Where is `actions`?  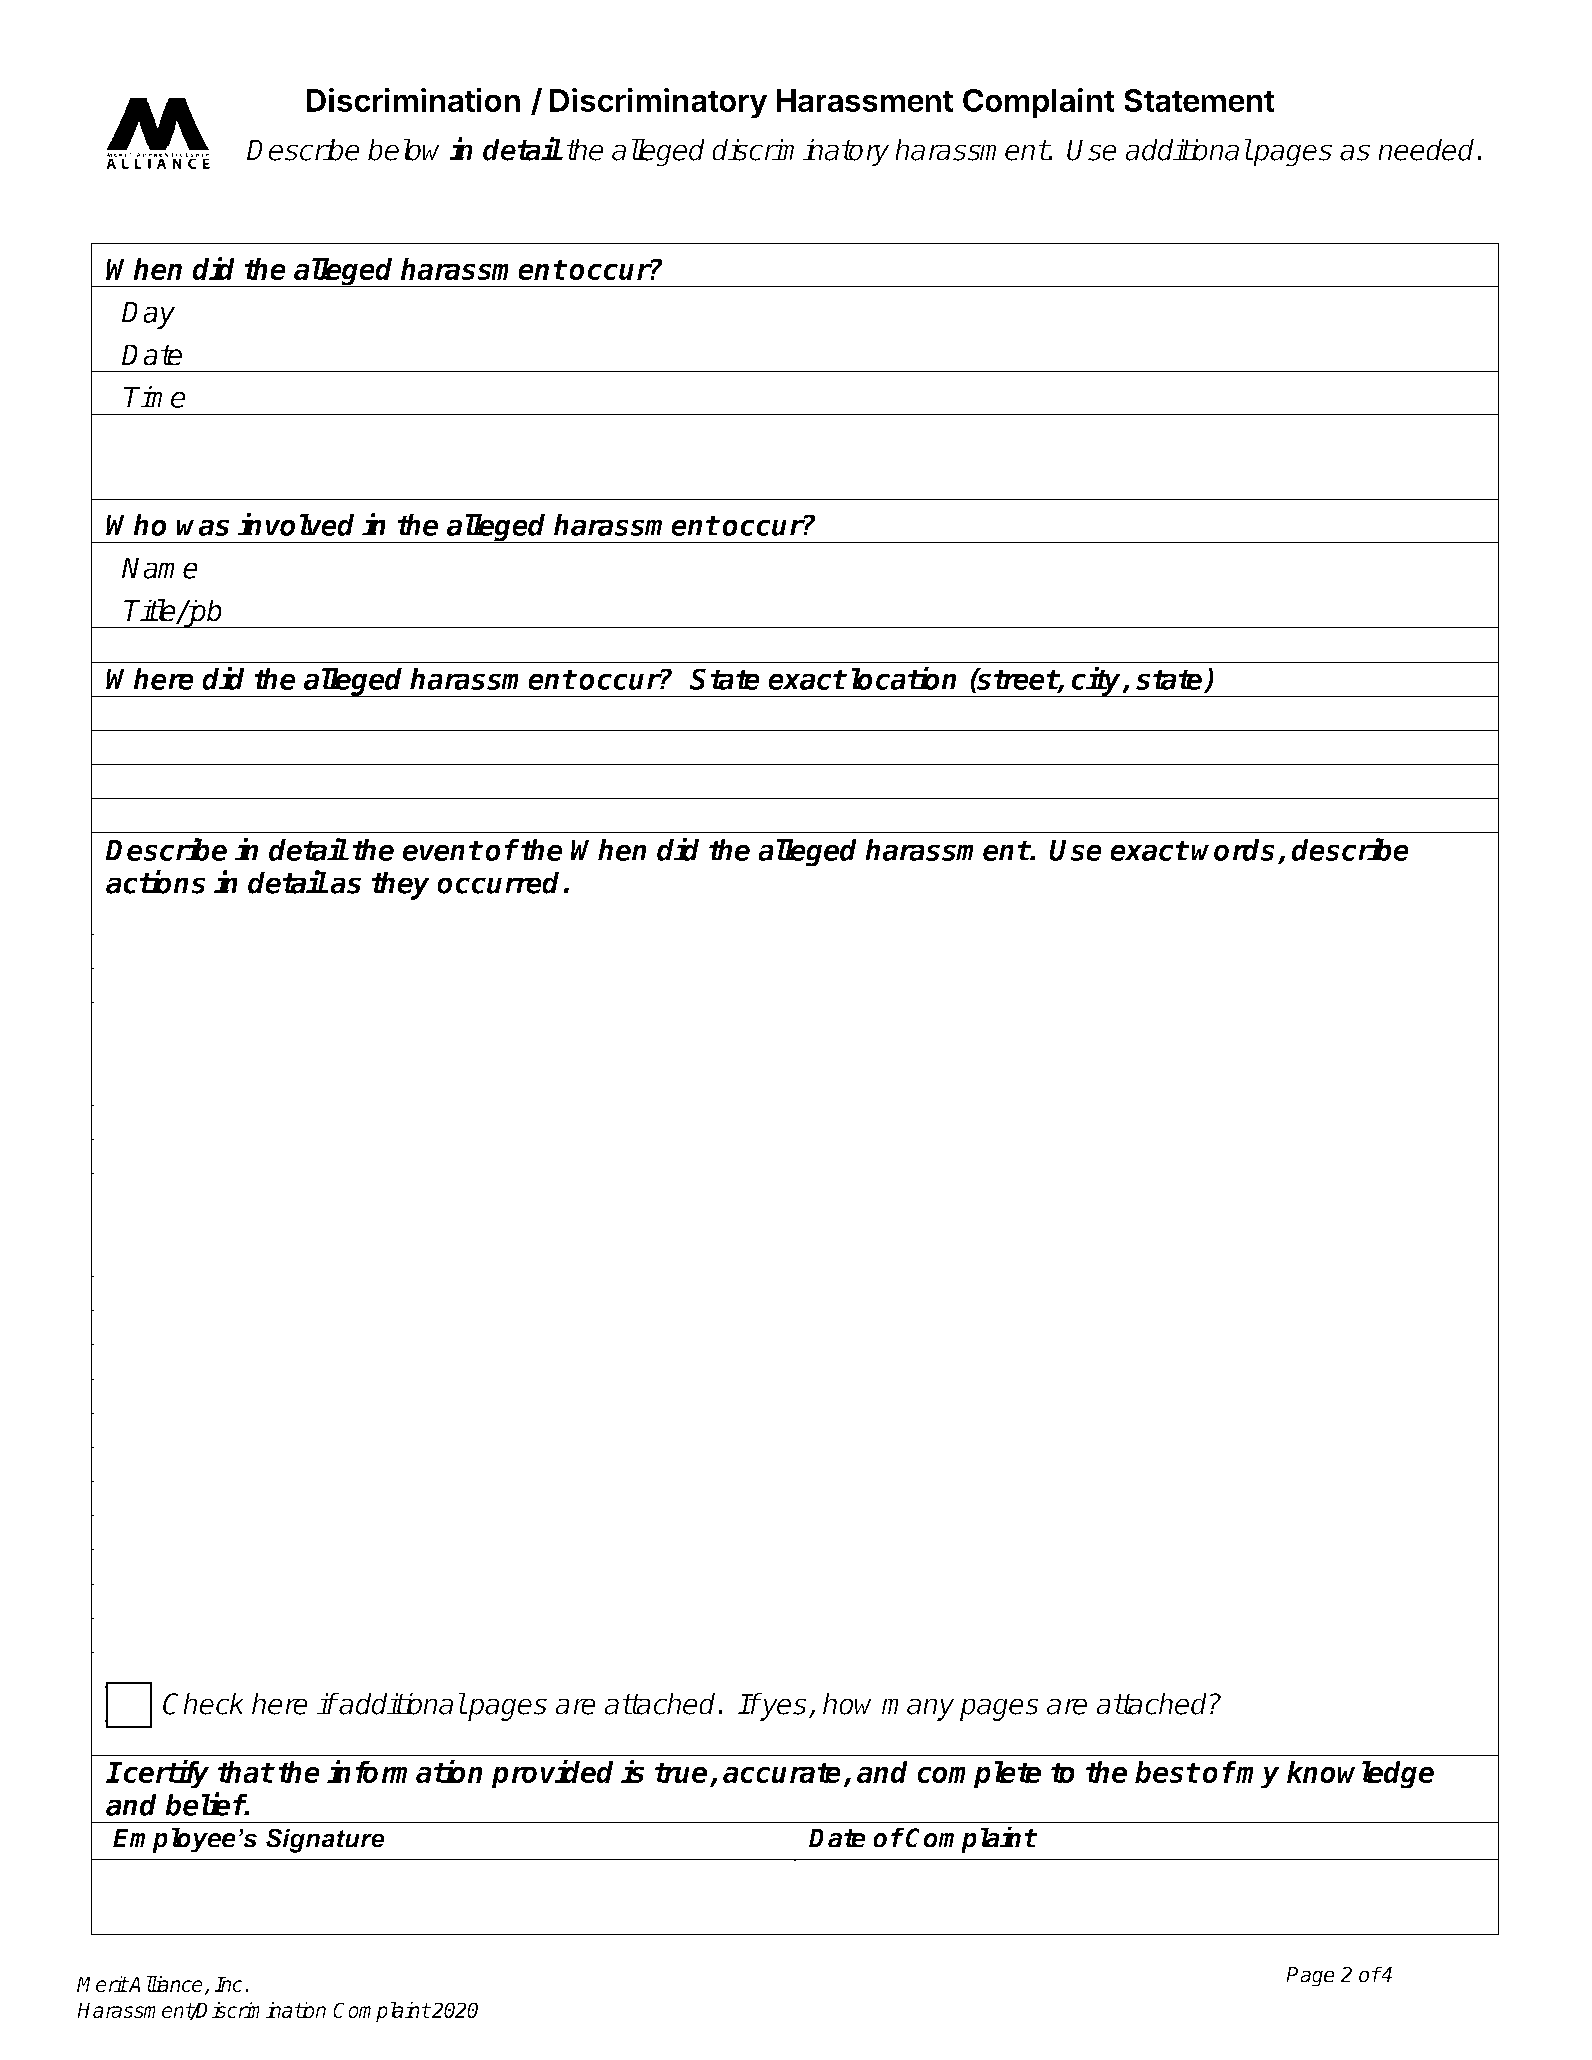
actions is located at coordinates (156, 882).
